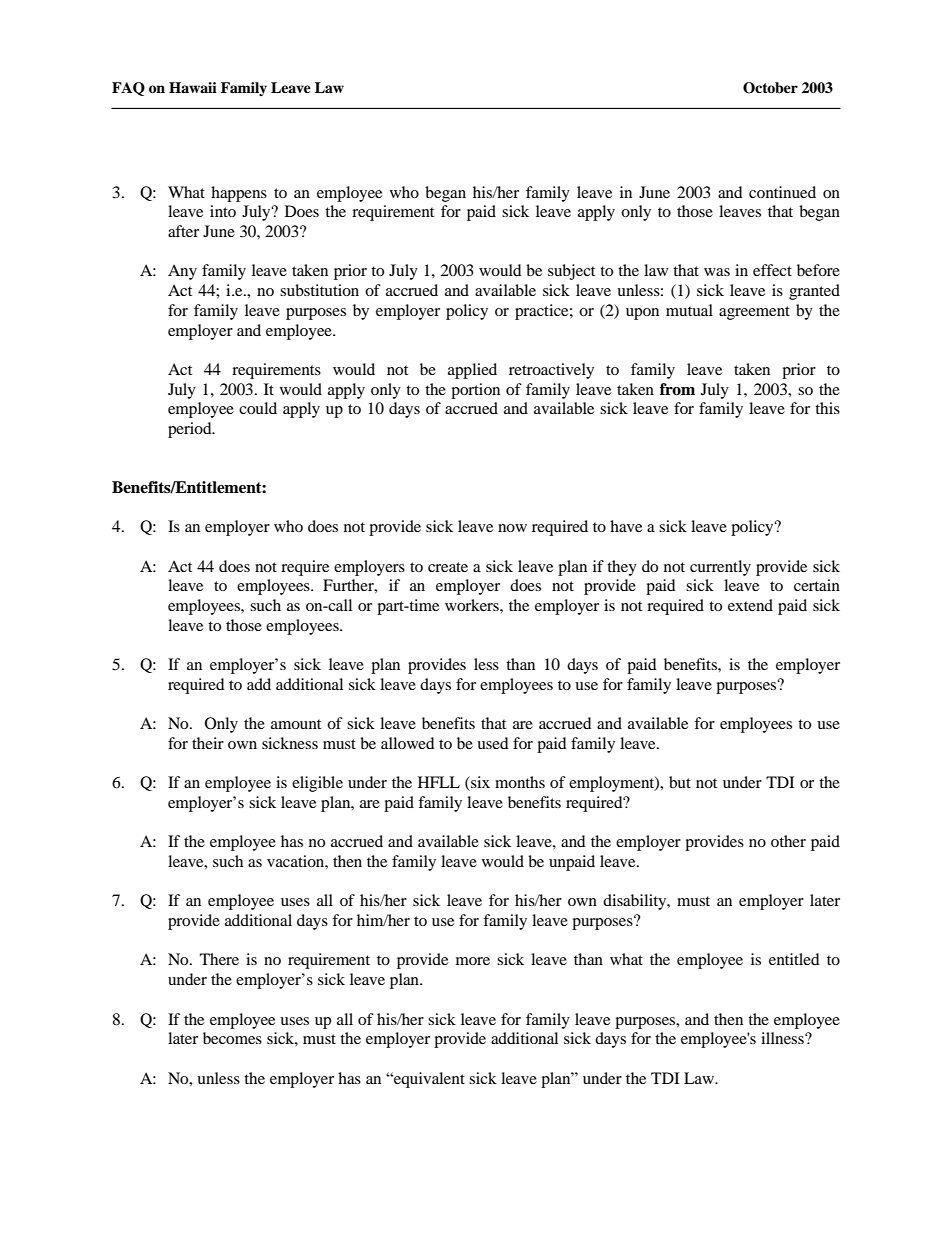  Describe the element at coordinates (493, 743) in the screenshot. I see `used` at that location.
